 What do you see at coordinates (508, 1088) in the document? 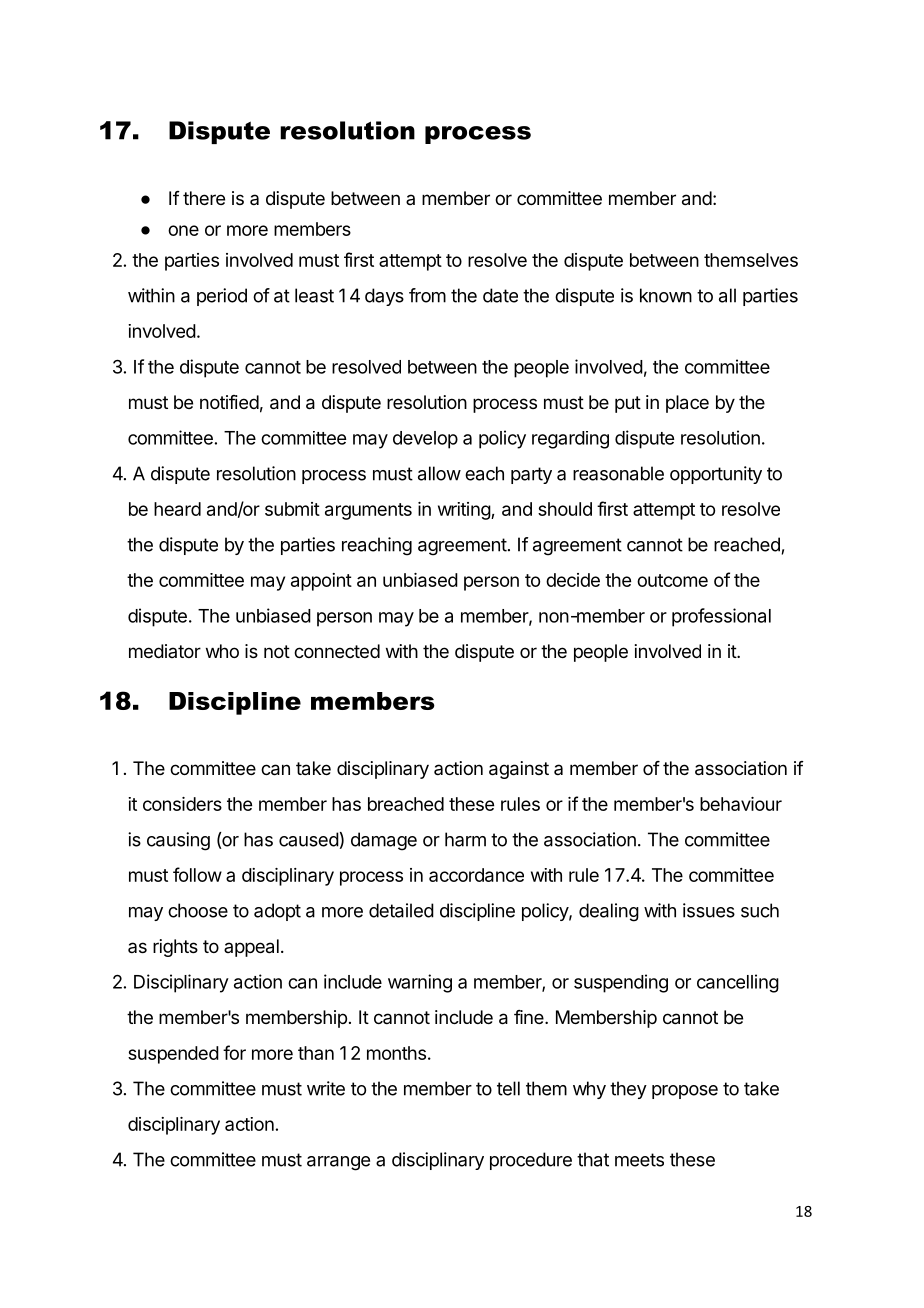
I see `tell` at bounding box center [508, 1088].
